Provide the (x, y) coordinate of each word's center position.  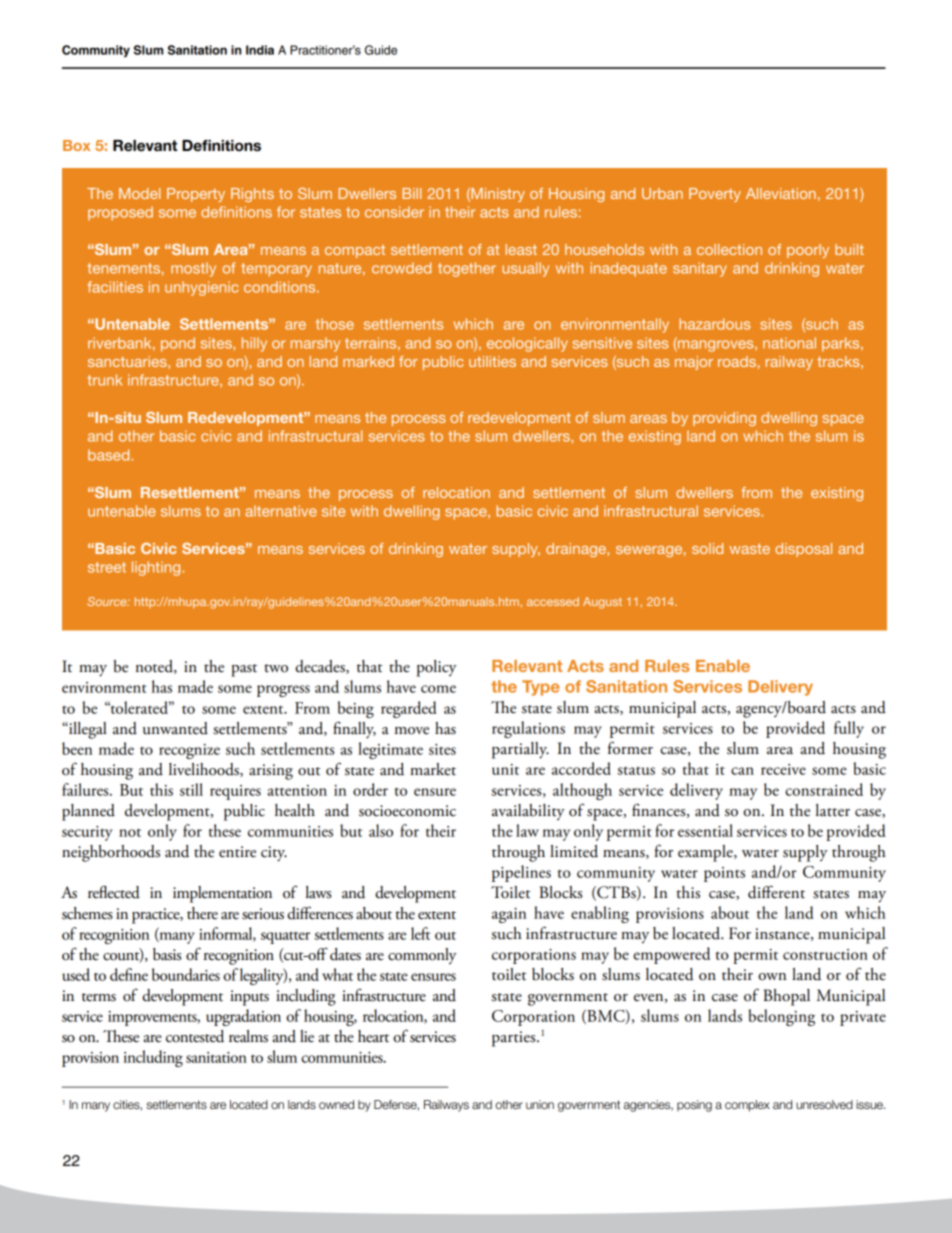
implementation (222, 894)
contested (195, 1036)
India (260, 50)
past (244, 670)
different (776, 892)
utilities (492, 361)
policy (437, 668)
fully (849, 729)
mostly (193, 269)
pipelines (521, 873)
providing (724, 419)
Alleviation (781, 193)
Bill (412, 193)
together (467, 269)
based (110, 455)
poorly (808, 251)
